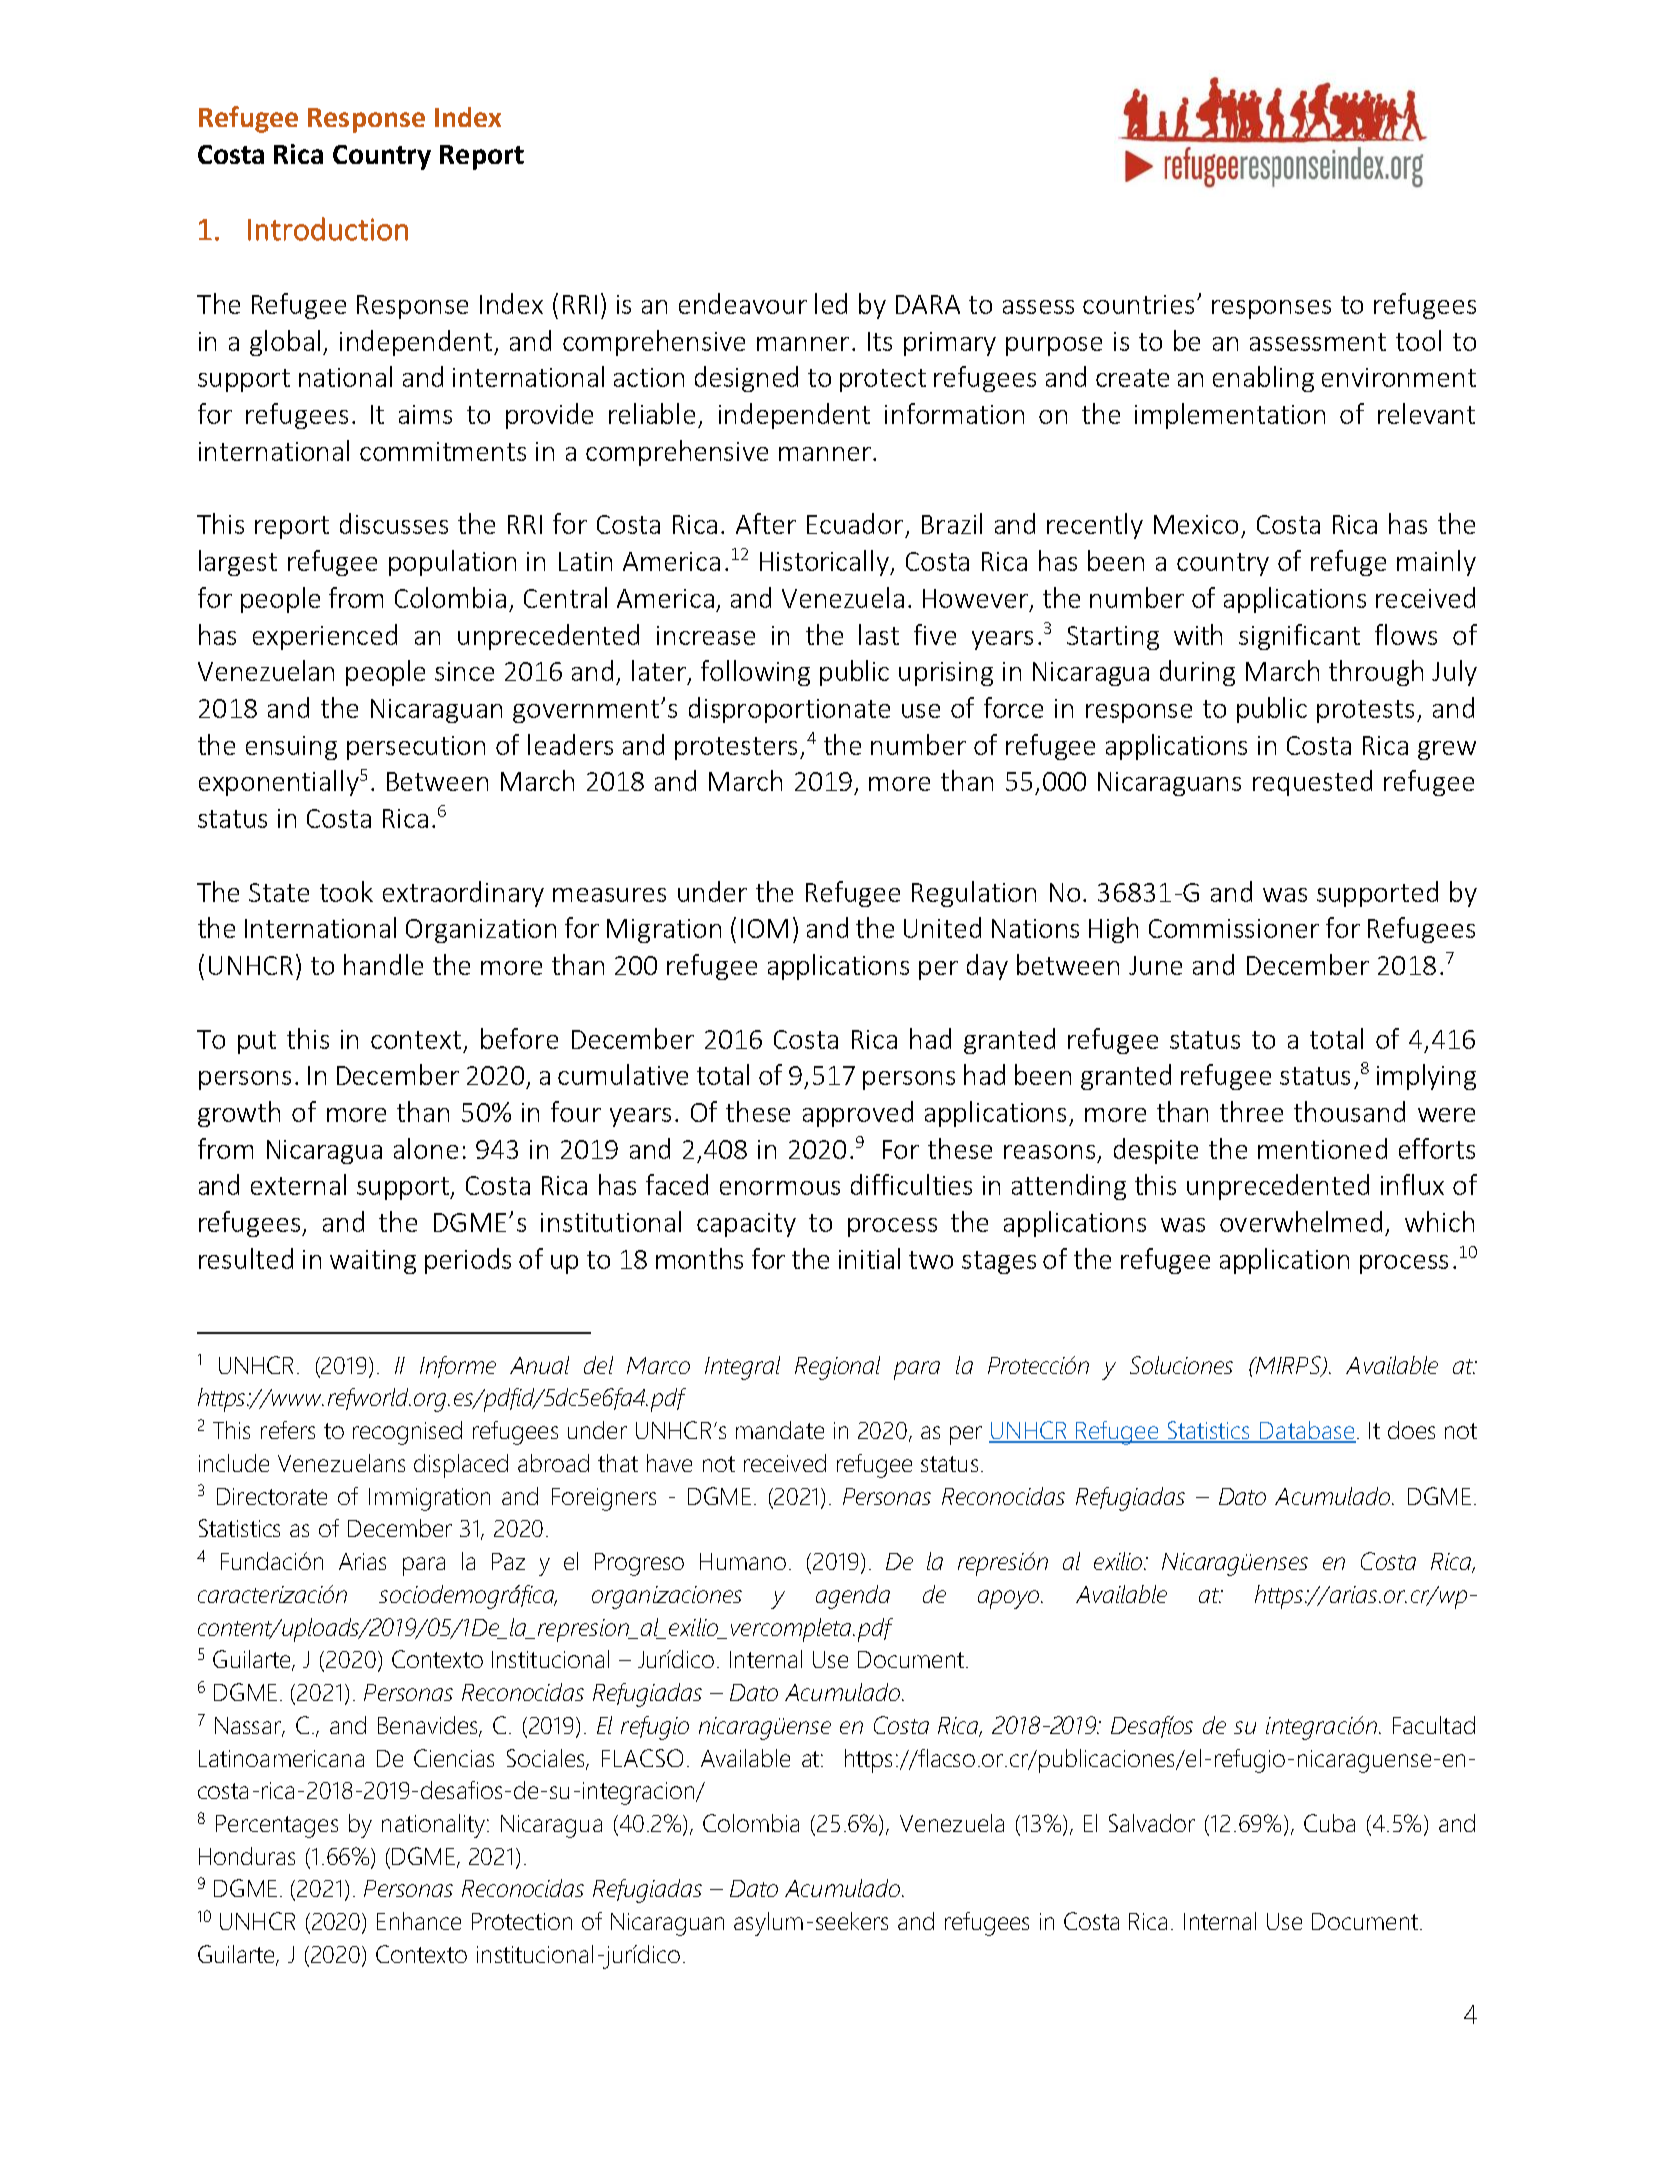 This screenshot has height=2166, width=1674. Describe the element at coordinates (407, 1433) in the screenshot. I see `recognised` at that location.
